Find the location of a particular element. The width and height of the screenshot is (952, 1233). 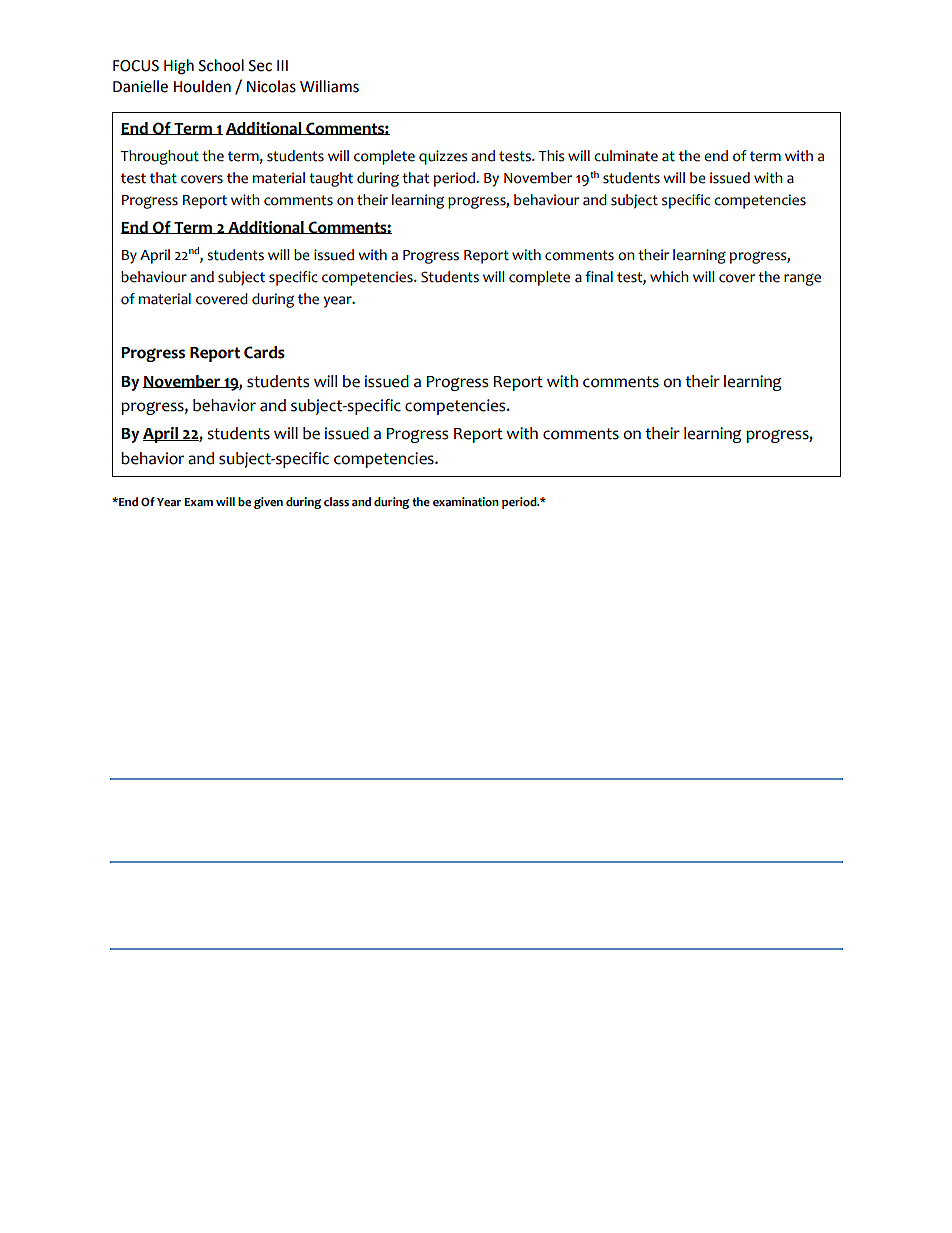

Cards is located at coordinates (264, 352).
